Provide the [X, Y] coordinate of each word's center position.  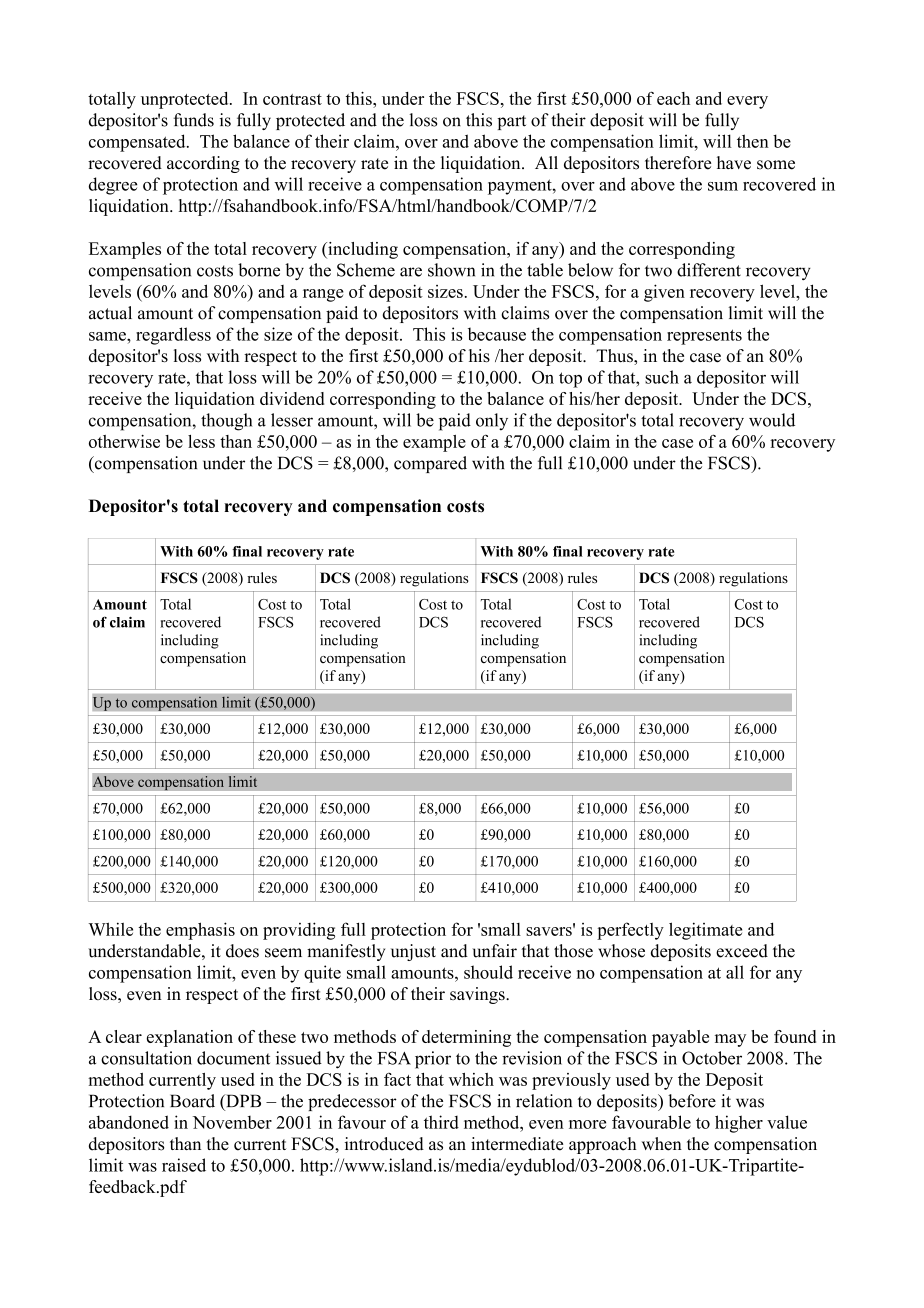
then [753, 141]
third [441, 1122]
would [772, 420]
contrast [292, 99]
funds [193, 120]
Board [192, 1101]
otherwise [124, 441]
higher [739, 1124]
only [492, 422]
